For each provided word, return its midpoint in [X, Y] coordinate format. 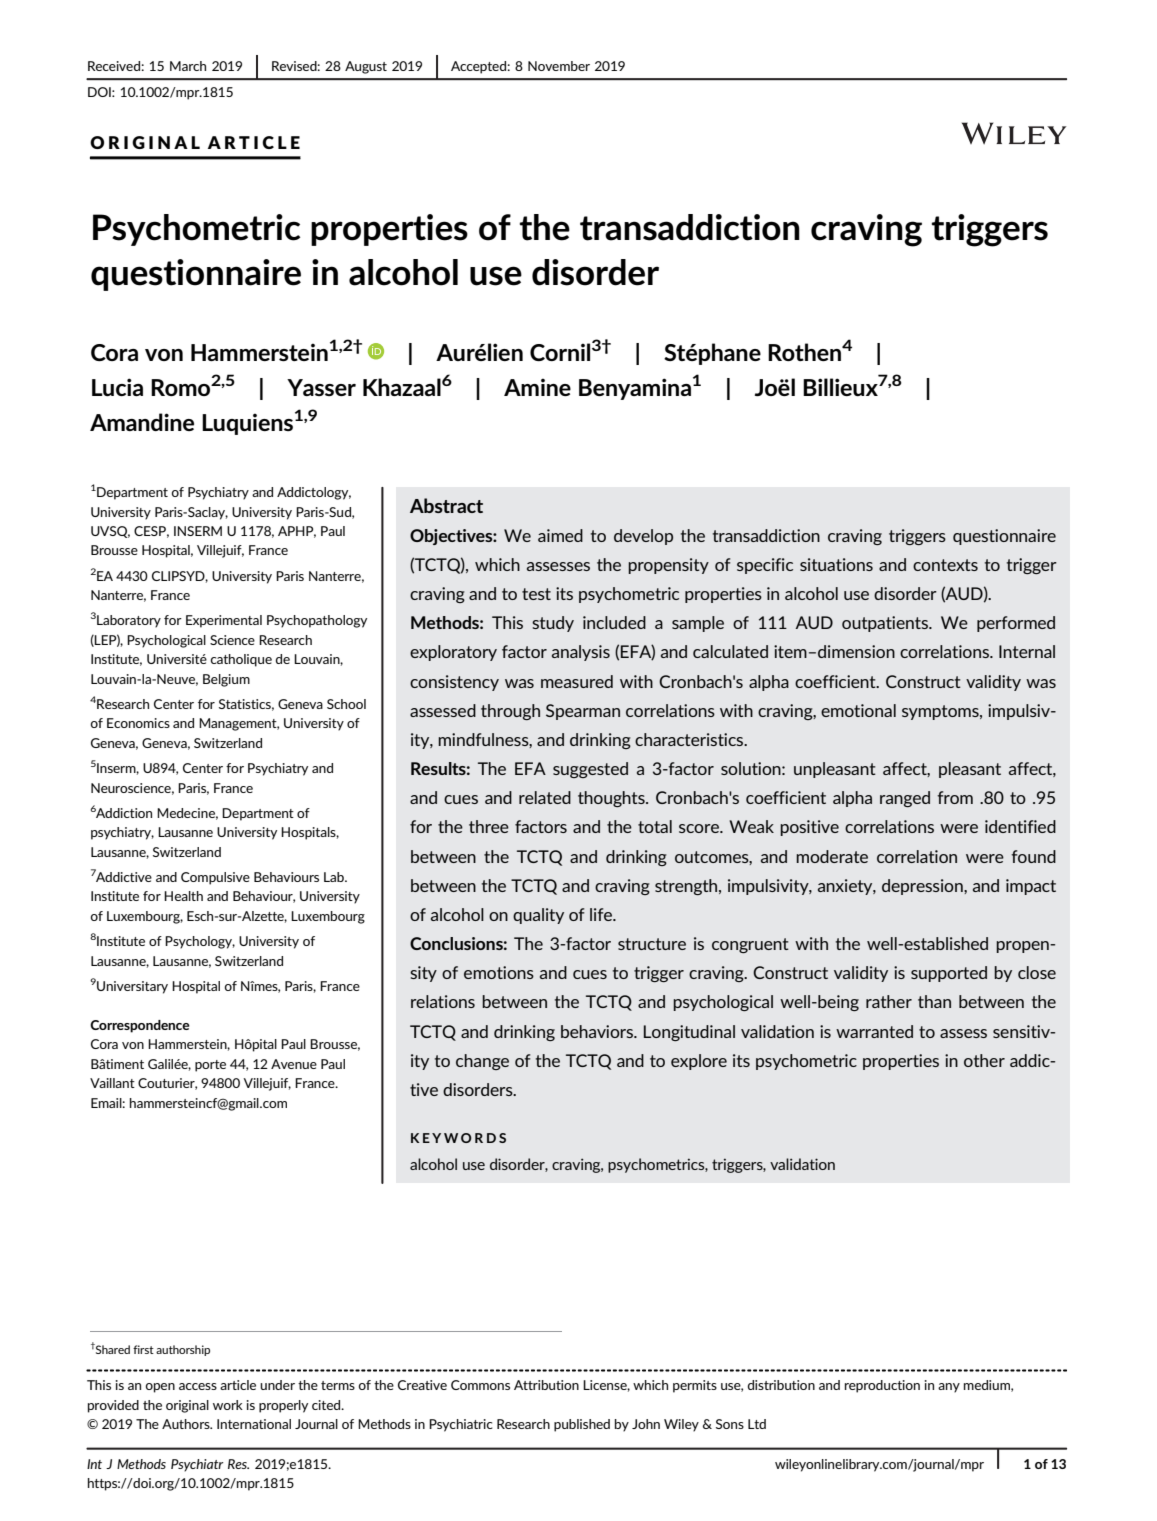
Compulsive [215, 878]
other [984, 1060]
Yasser [321, 387]
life [602, 914]
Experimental [224, 621]
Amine [537, 387]
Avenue [294, 1064]
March [188, 66]
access [198, 1386]
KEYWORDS [458, 1138]
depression [923, 887]
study [553, 624]
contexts [945, 565]
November [559, 66]
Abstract [446, 505]
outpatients [886, 624]
